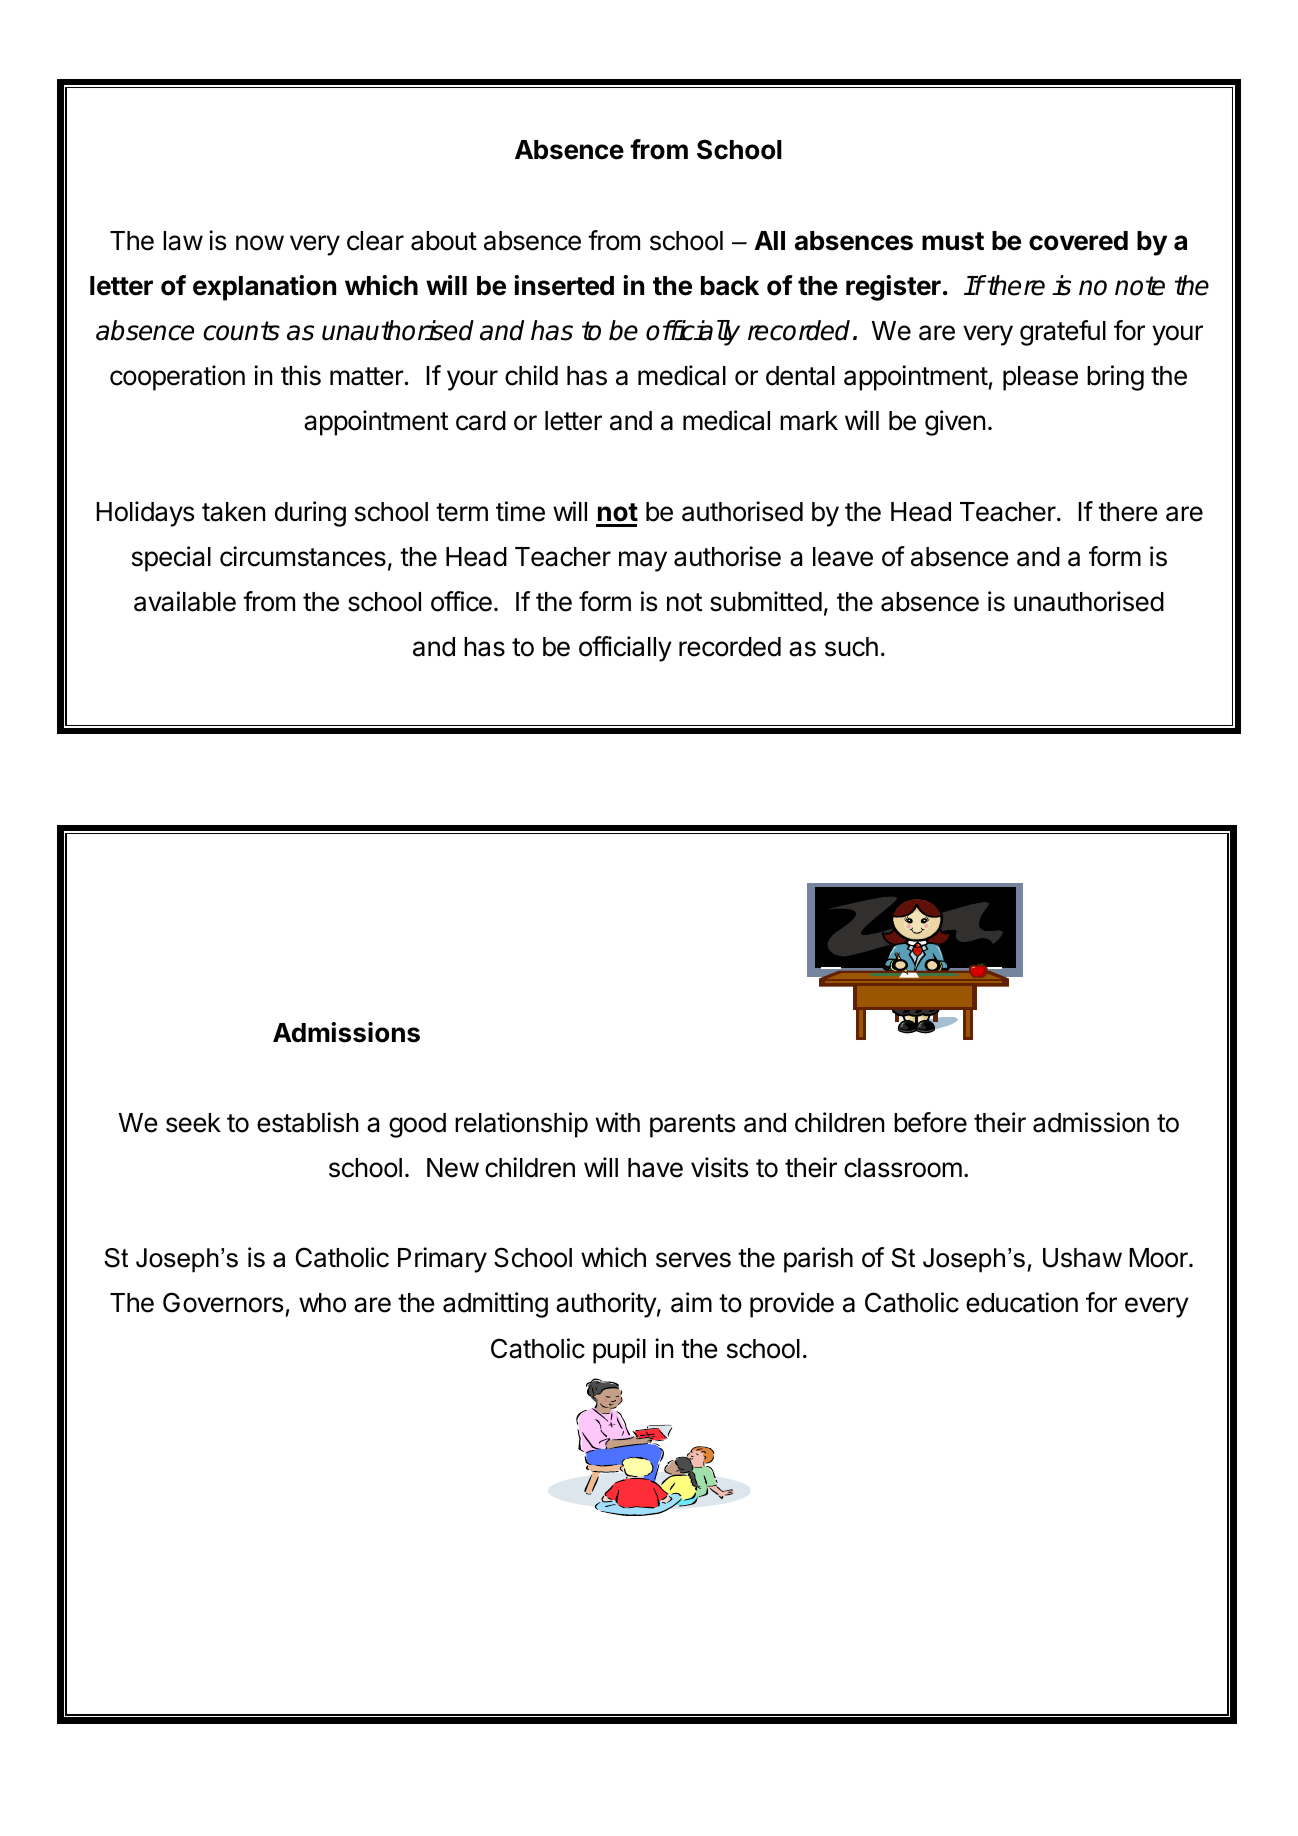  Describe the element at coordinates (730, 286) in the image. I see `back` at that location.
